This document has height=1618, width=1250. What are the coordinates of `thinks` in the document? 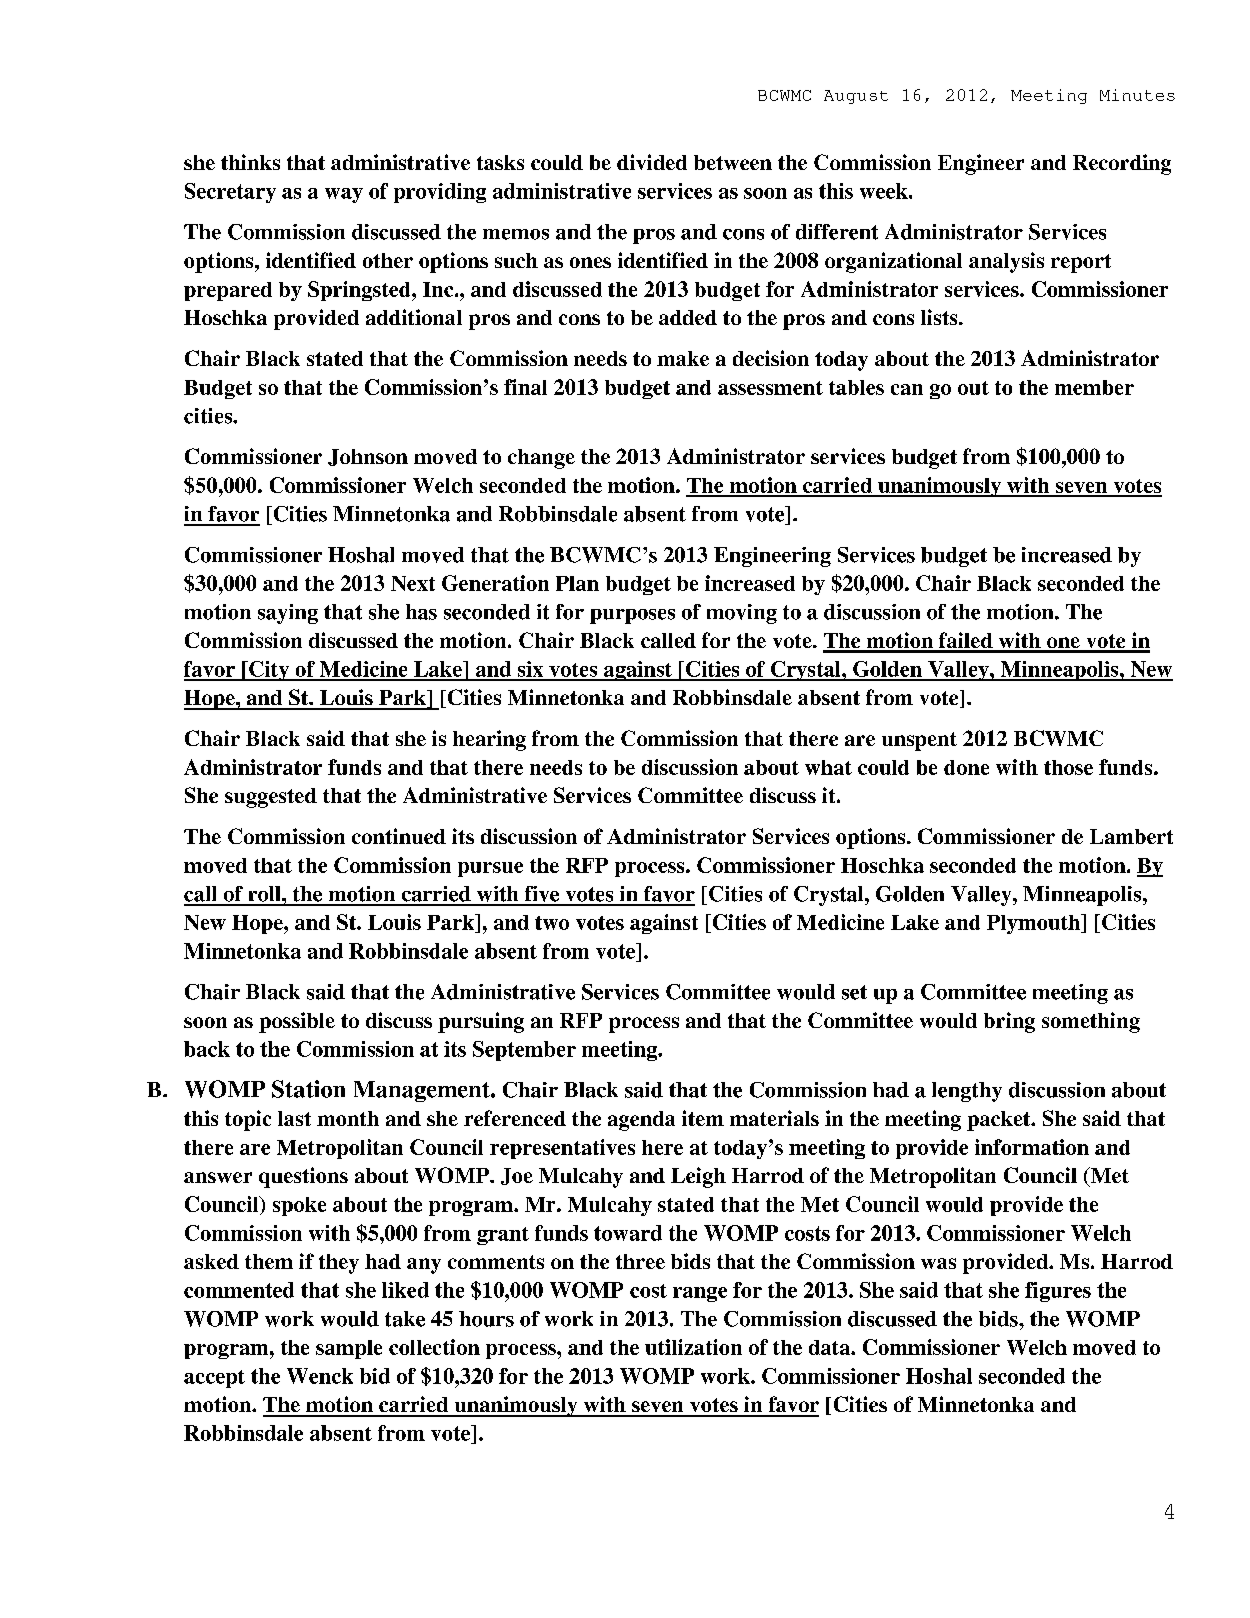 It's located at (250, 162).
